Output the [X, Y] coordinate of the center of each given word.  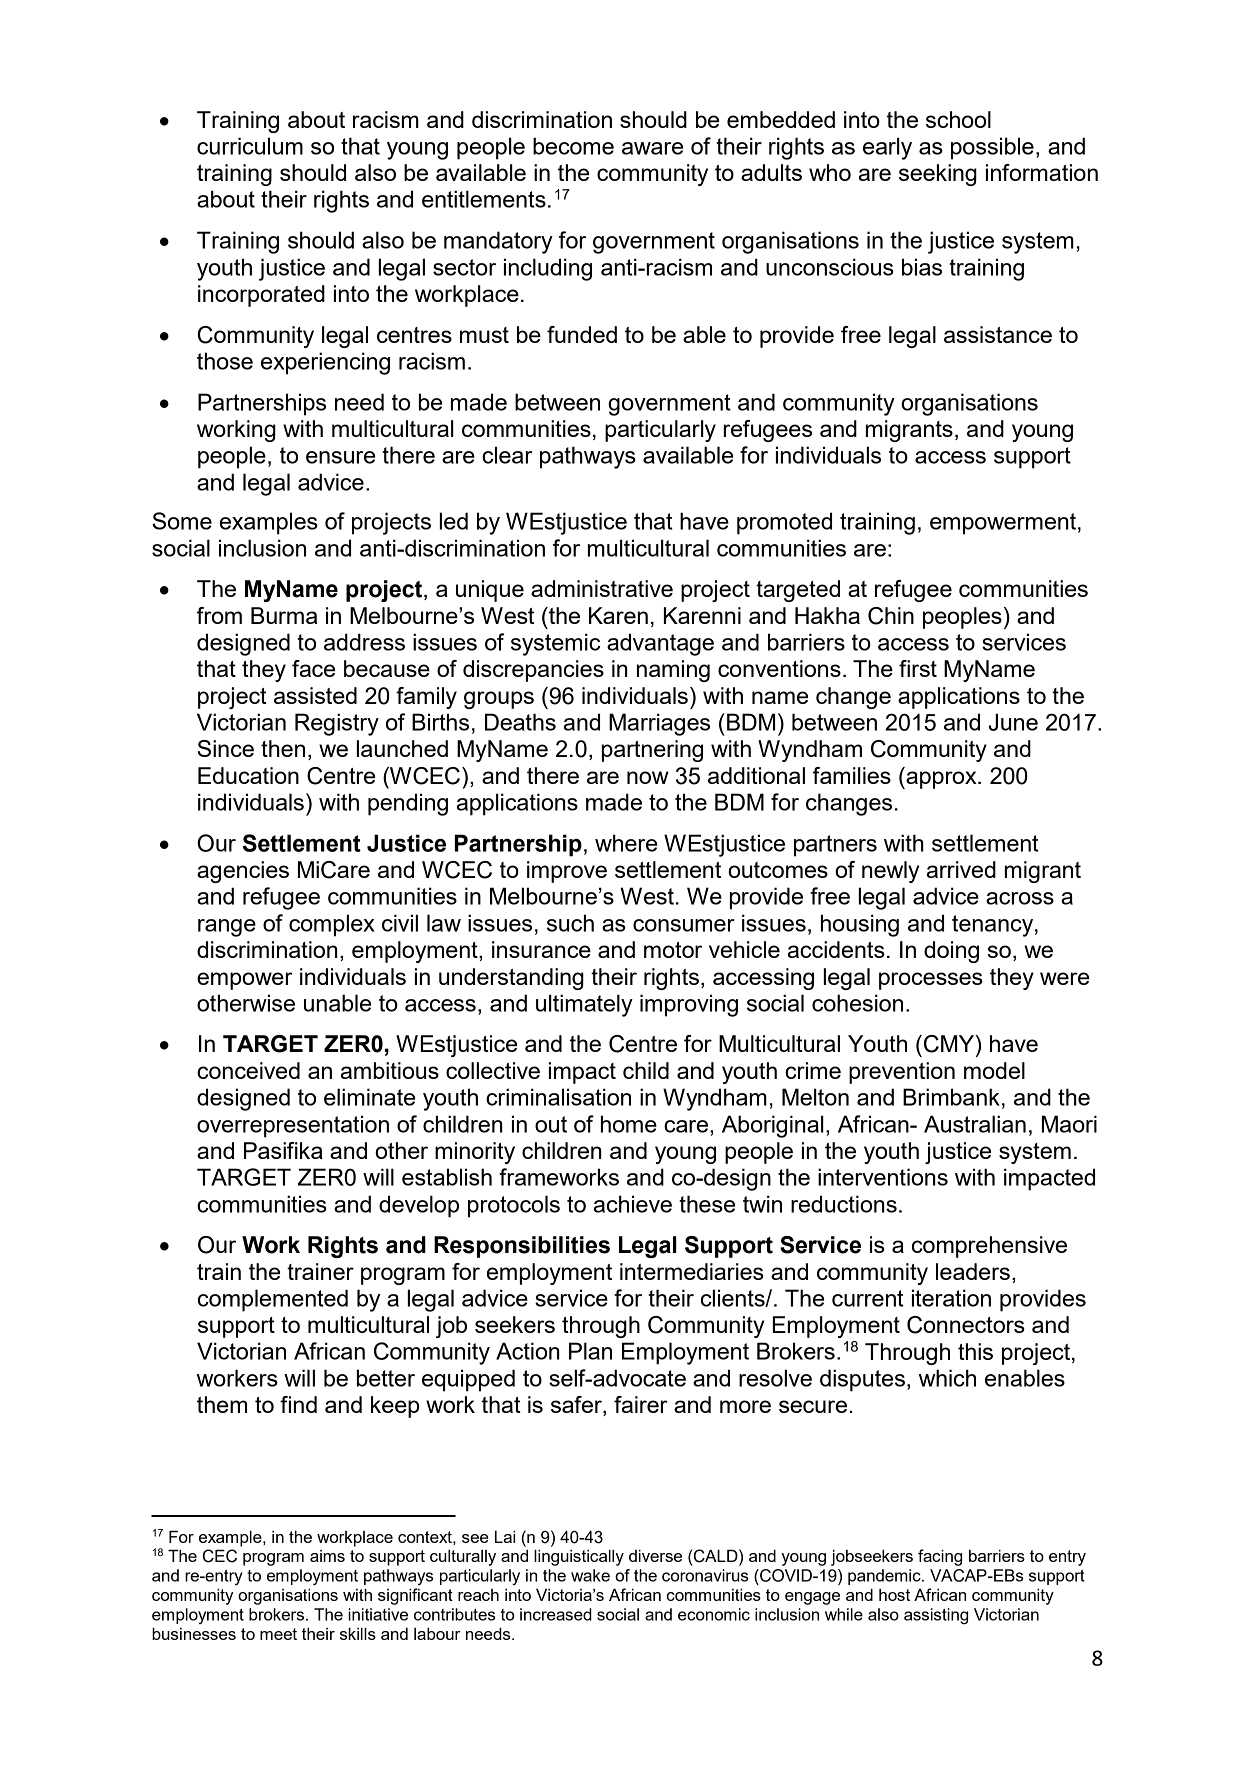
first [918, 668]
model [994, 1070]
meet [278, 1634]
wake [590, 1575]
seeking [938, 175]
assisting [936, 1616]
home [629, 1124]
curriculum [250, 146]
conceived [248, 1070]
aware [652, 148]
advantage [660, 644]
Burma [284, 615]
